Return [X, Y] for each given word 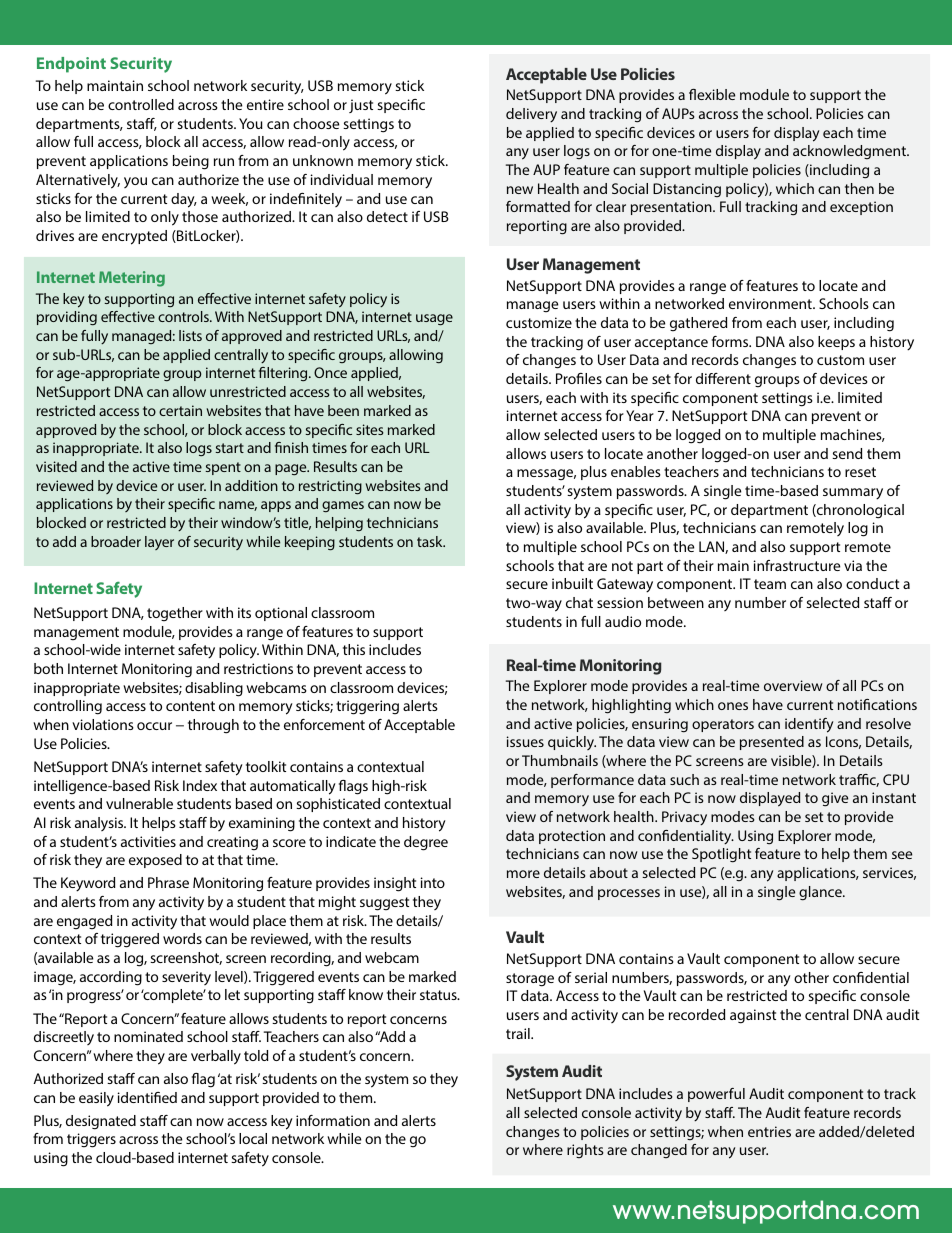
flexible [712, 94]
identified [147, 1097]
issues [525, 741]
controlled [141, 104]
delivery [531, 115]
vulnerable [139, 803]
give [835, 799]
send [847, 453]
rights [585, 1151]
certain [180, 410]
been [343, 410]
